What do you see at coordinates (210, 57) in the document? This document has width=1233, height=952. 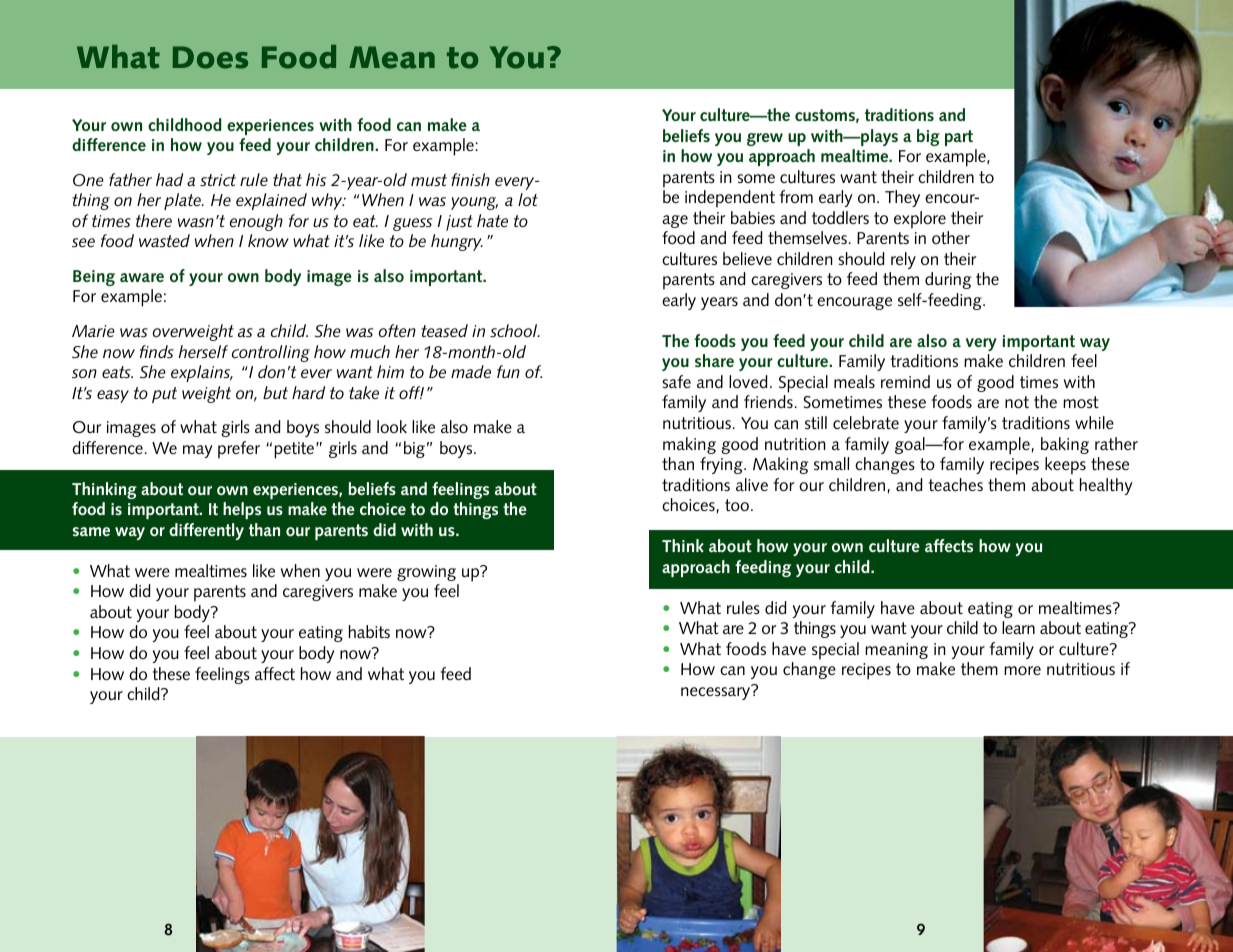 I see `Does` at bounding box center [210, 57].
